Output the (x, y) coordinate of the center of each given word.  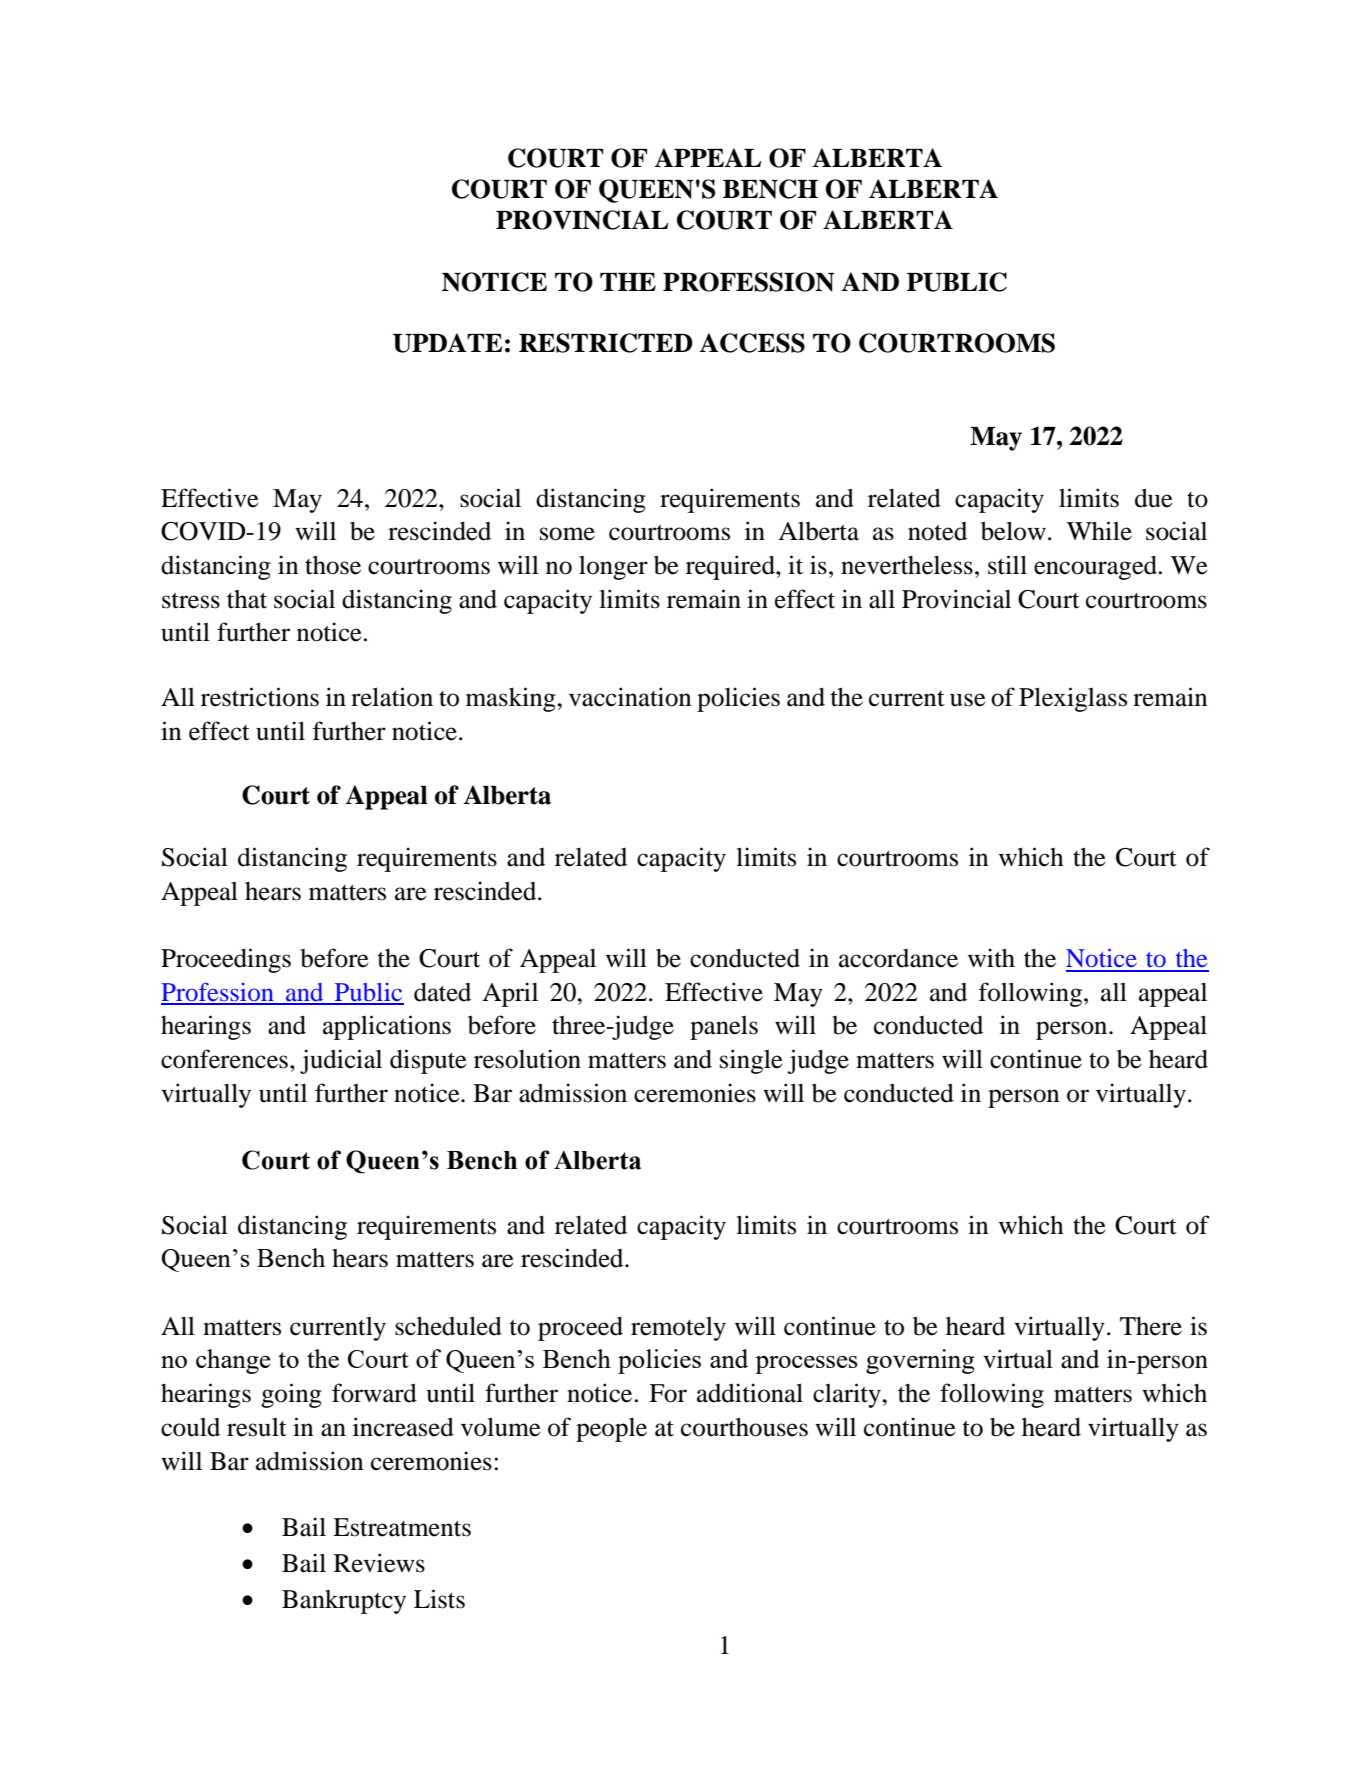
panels (724, 1028)
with (991, 958)
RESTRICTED (606, 343)
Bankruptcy (344, 1602)
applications (387, 1027)
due (1154, 498)
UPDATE (447, 343)
